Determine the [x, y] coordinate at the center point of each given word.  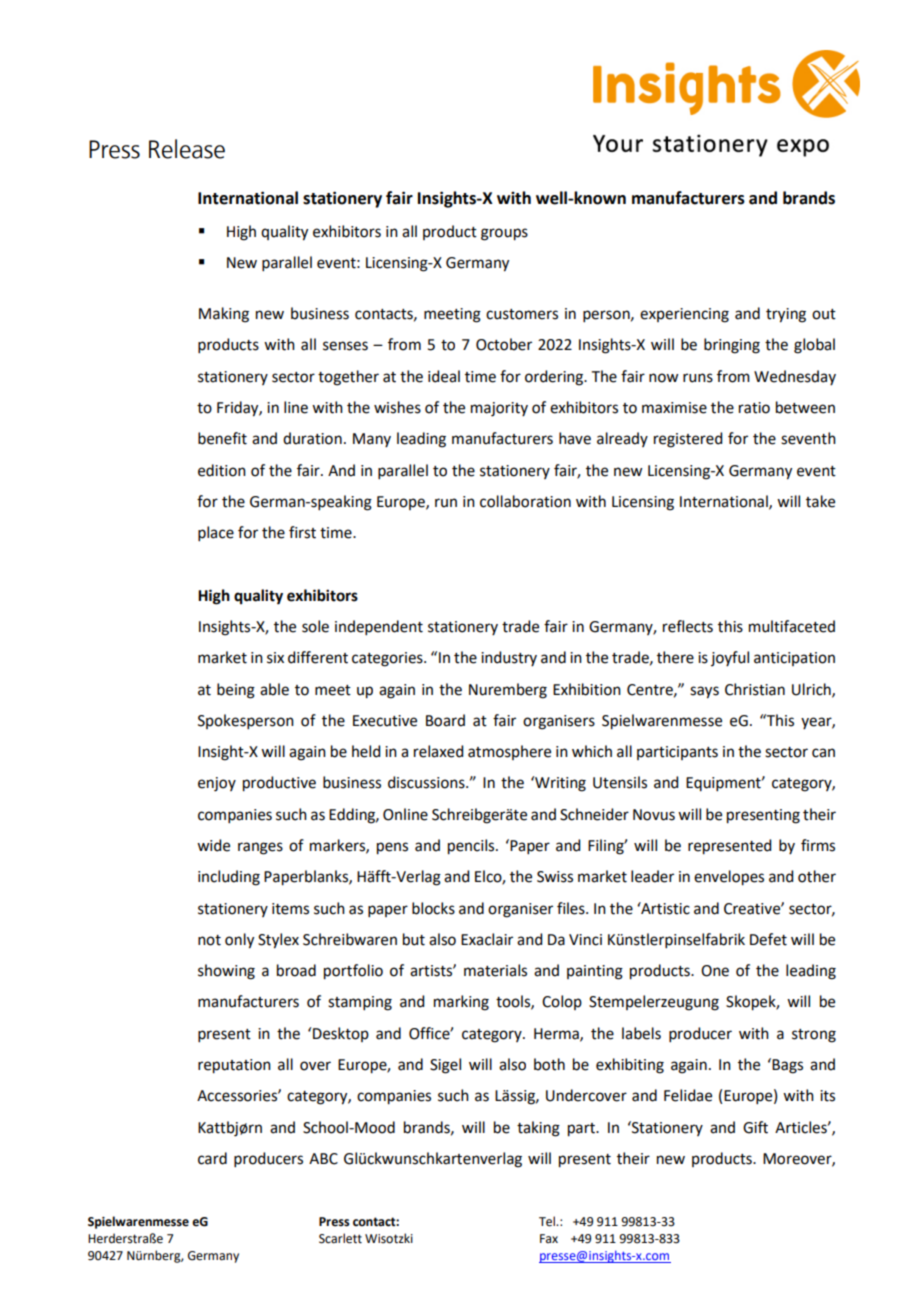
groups [504, 234]
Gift [755, 1127]
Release [187, 149]
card [212, 1158]
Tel [548, 1221]
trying [786, 315]
